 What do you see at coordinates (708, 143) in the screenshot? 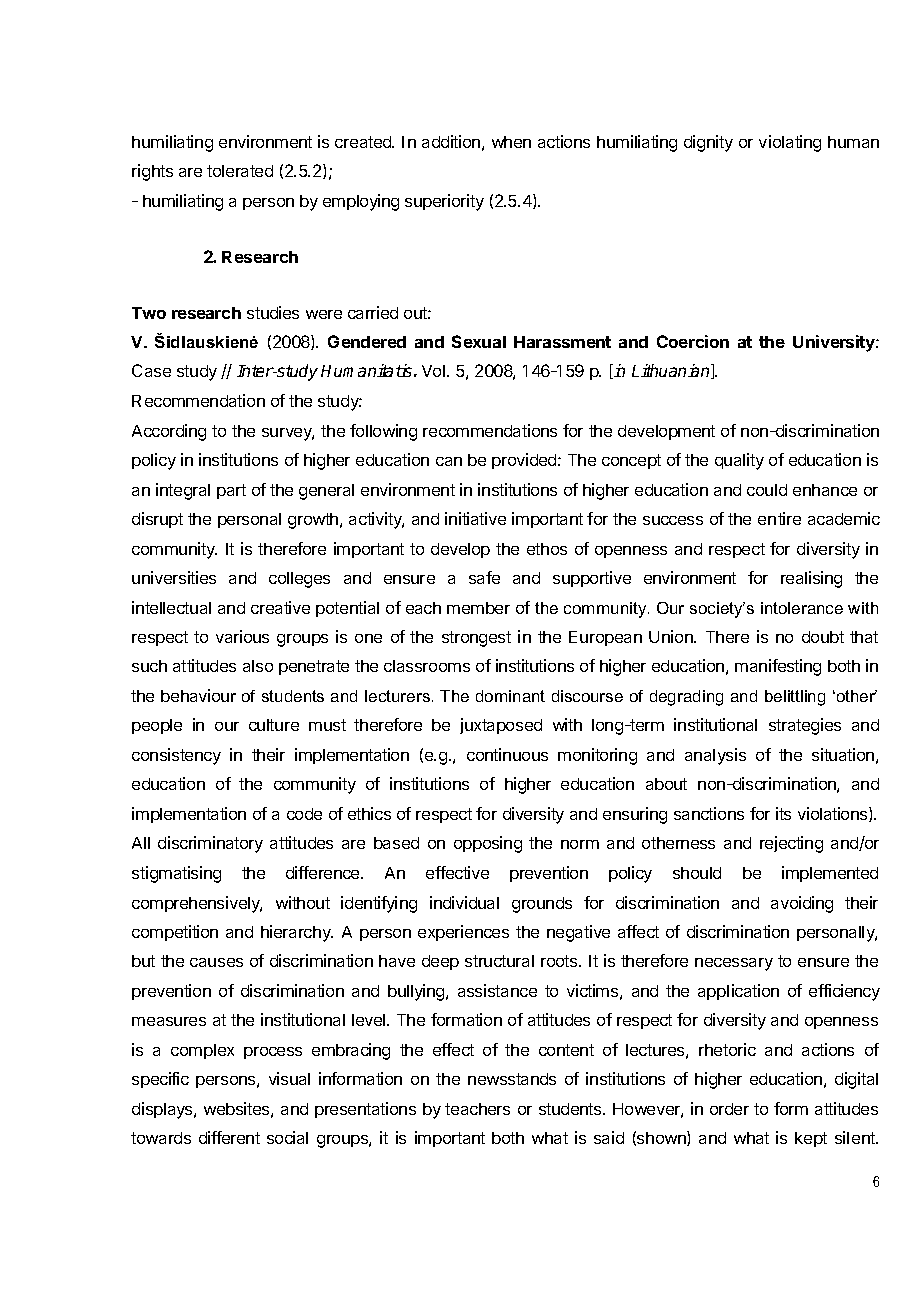
I see `dignity` at bounding box center [708, 143].
